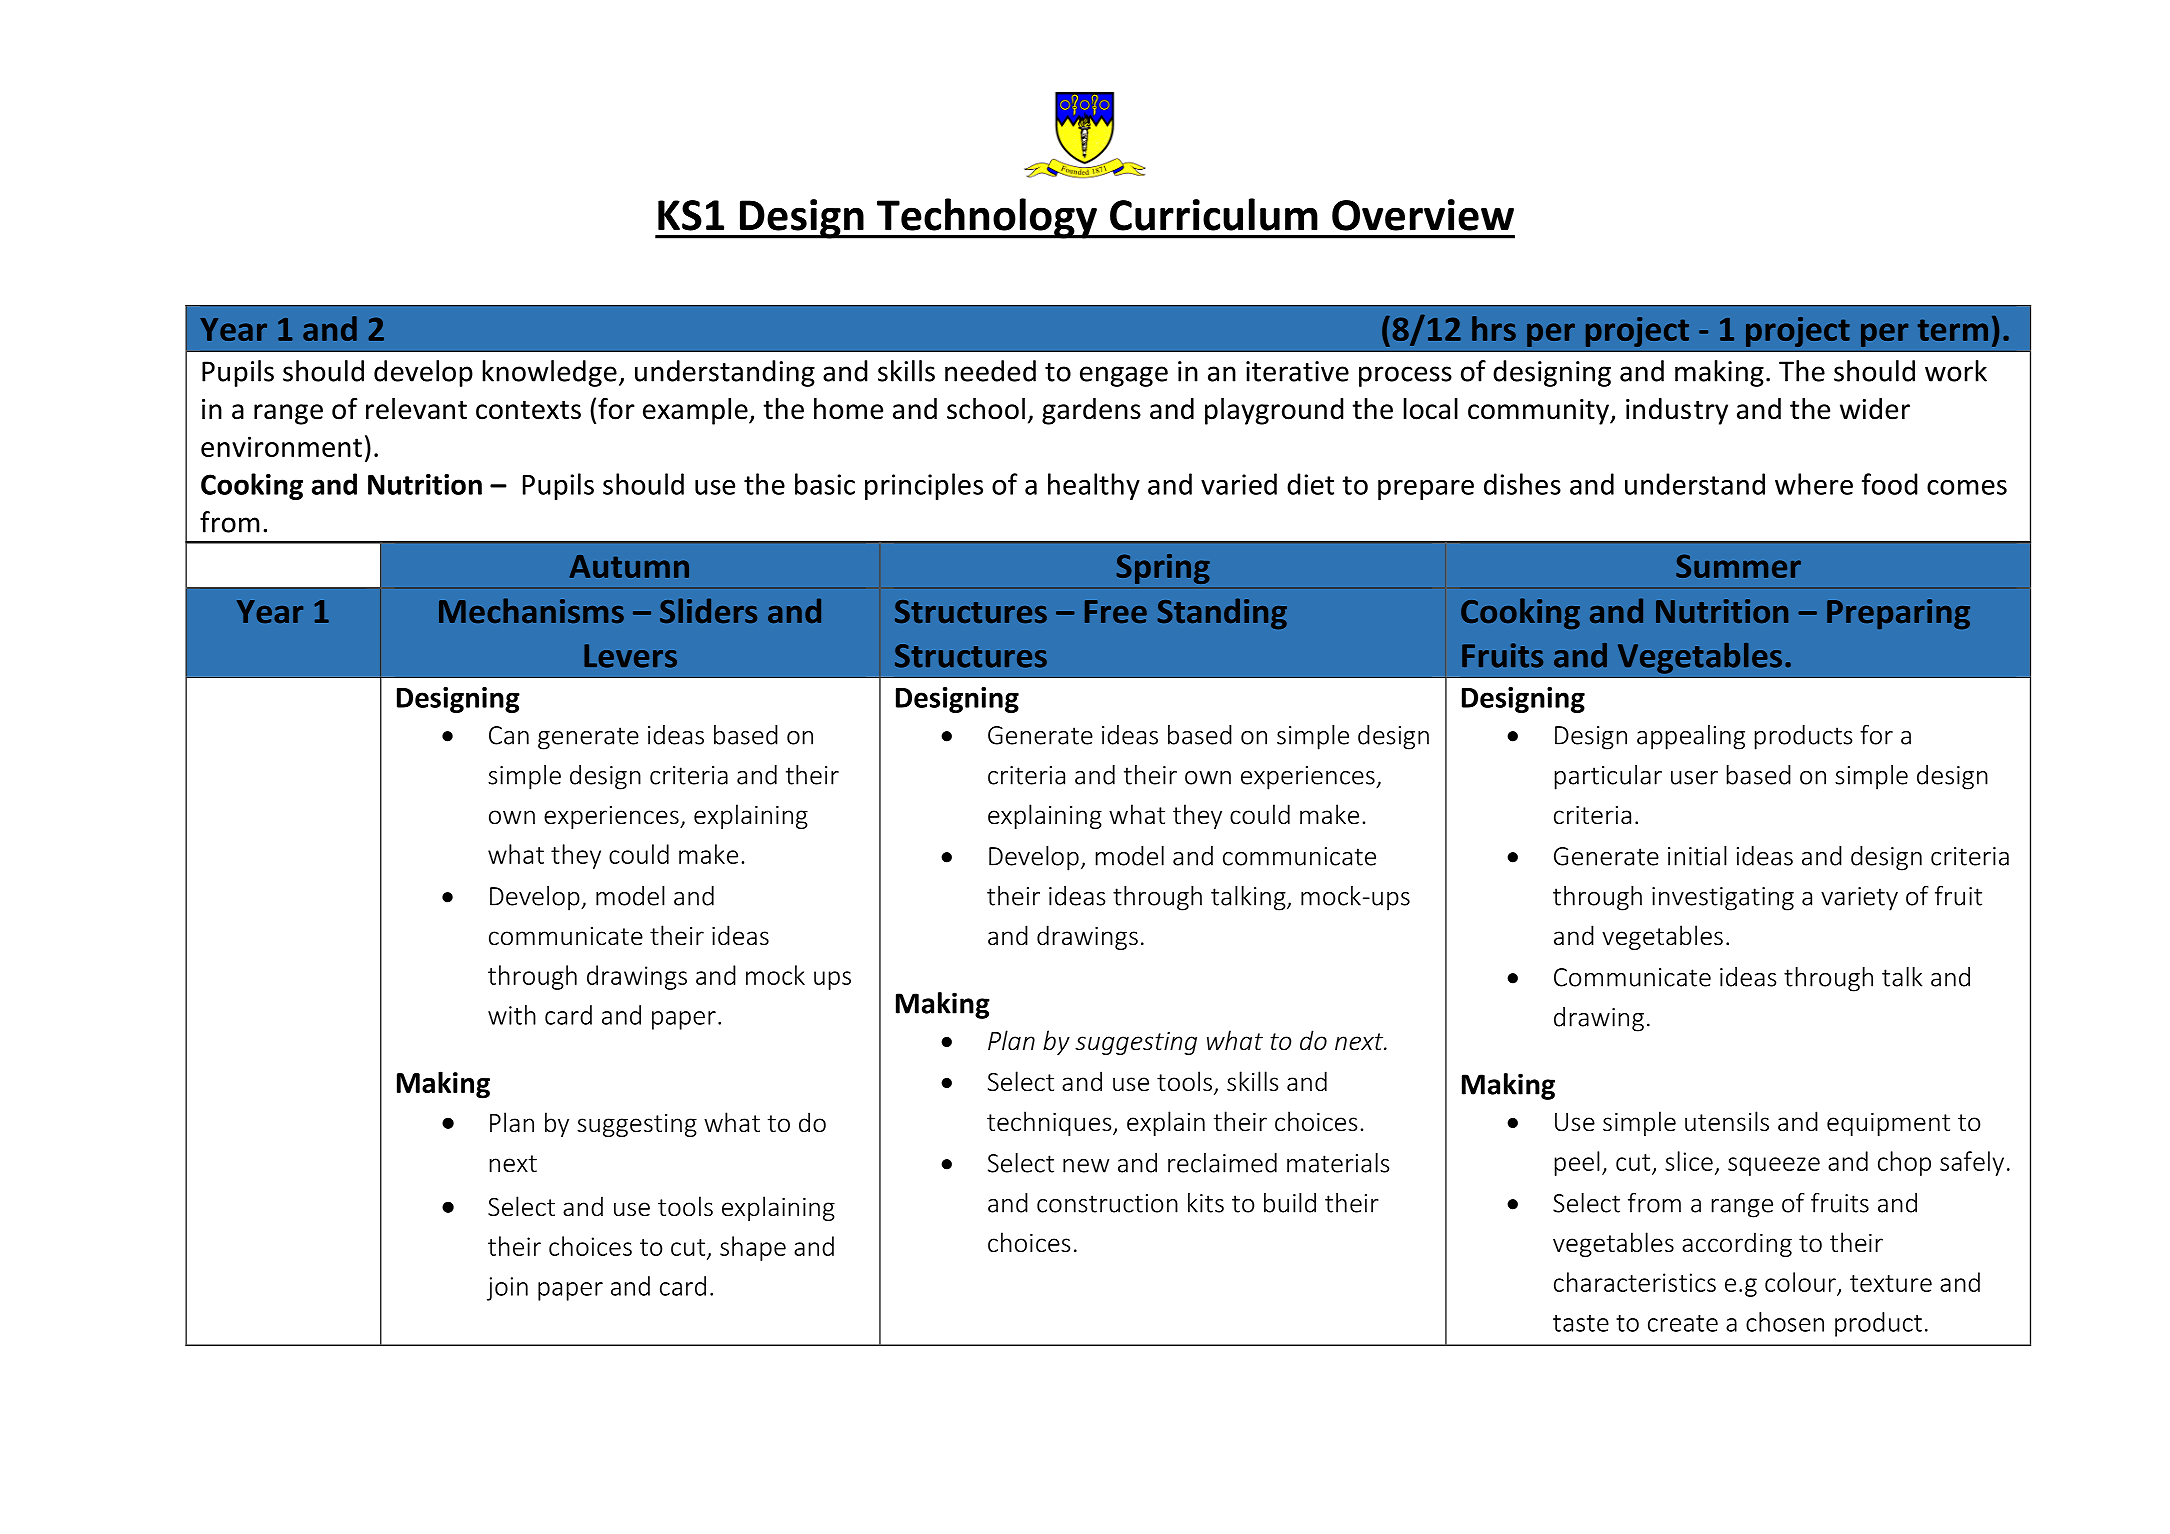  What do you see at coordinates (1116, 611) in the screenshot?
I see `Free` at bounding box center [1116, 611].
